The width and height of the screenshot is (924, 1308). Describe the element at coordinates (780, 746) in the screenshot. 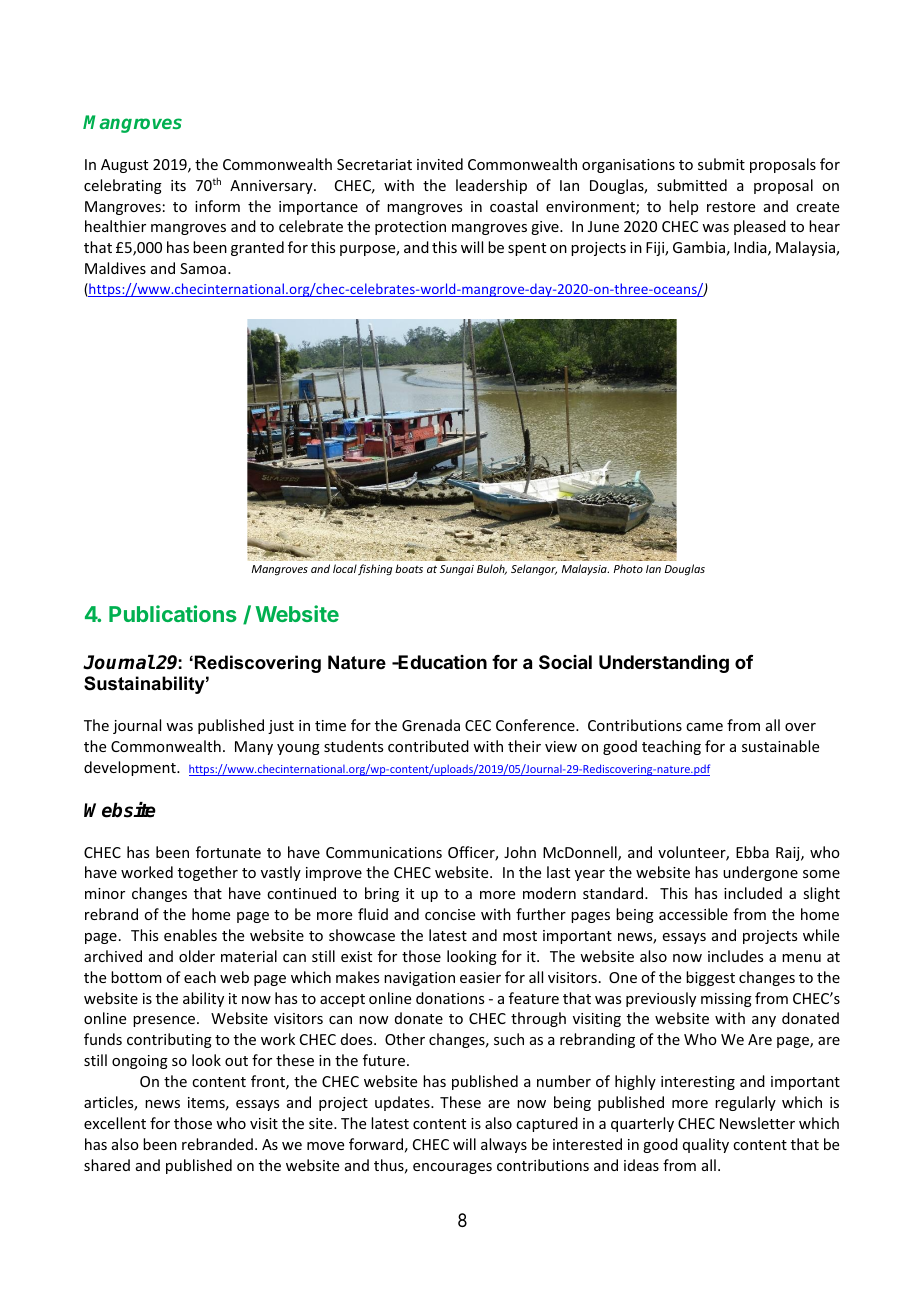

I see `sustainable` at that location.
